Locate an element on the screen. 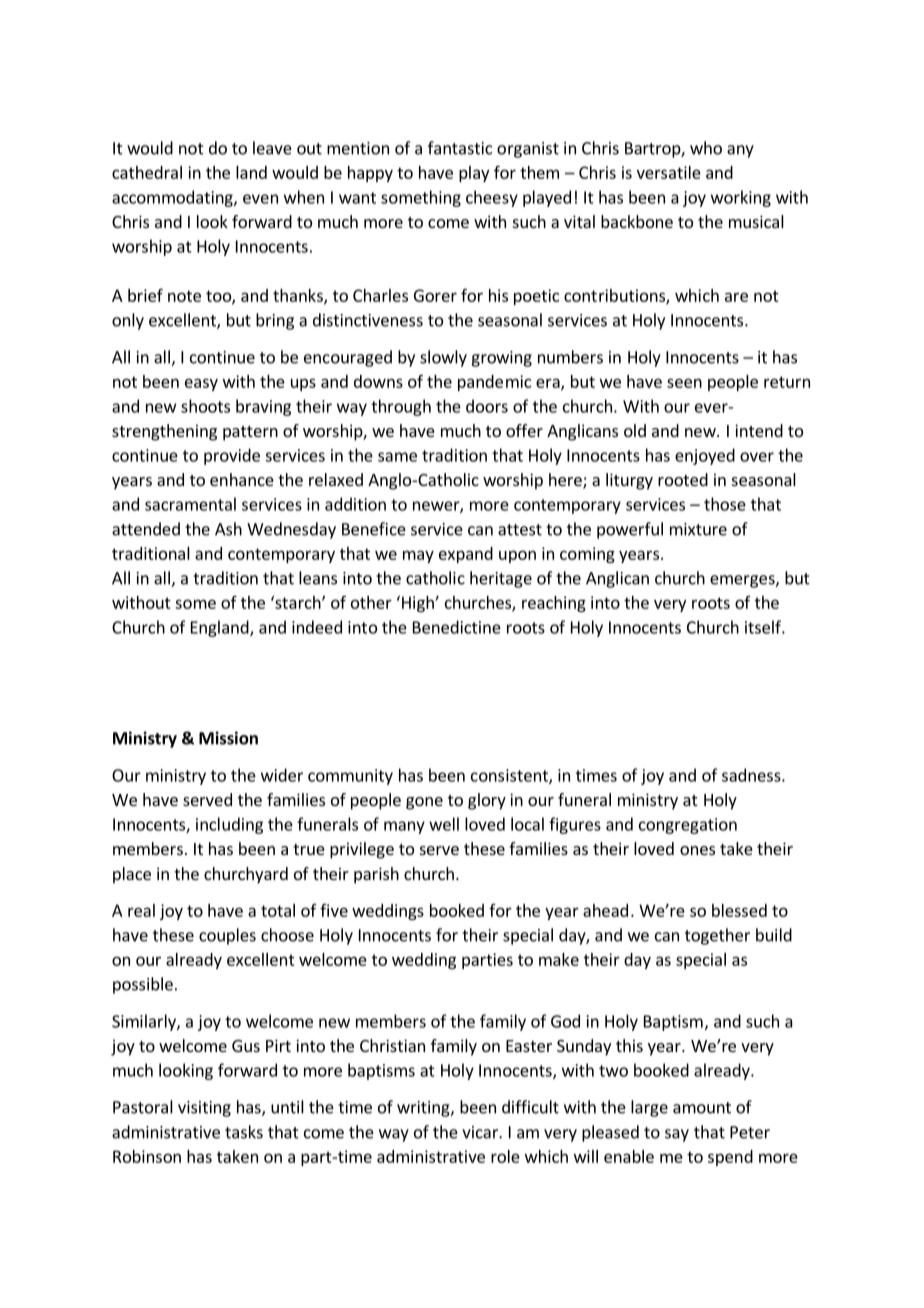 The width and height of the screenshot is (924, 1308). mixture is located at coordinates (698, 529).
